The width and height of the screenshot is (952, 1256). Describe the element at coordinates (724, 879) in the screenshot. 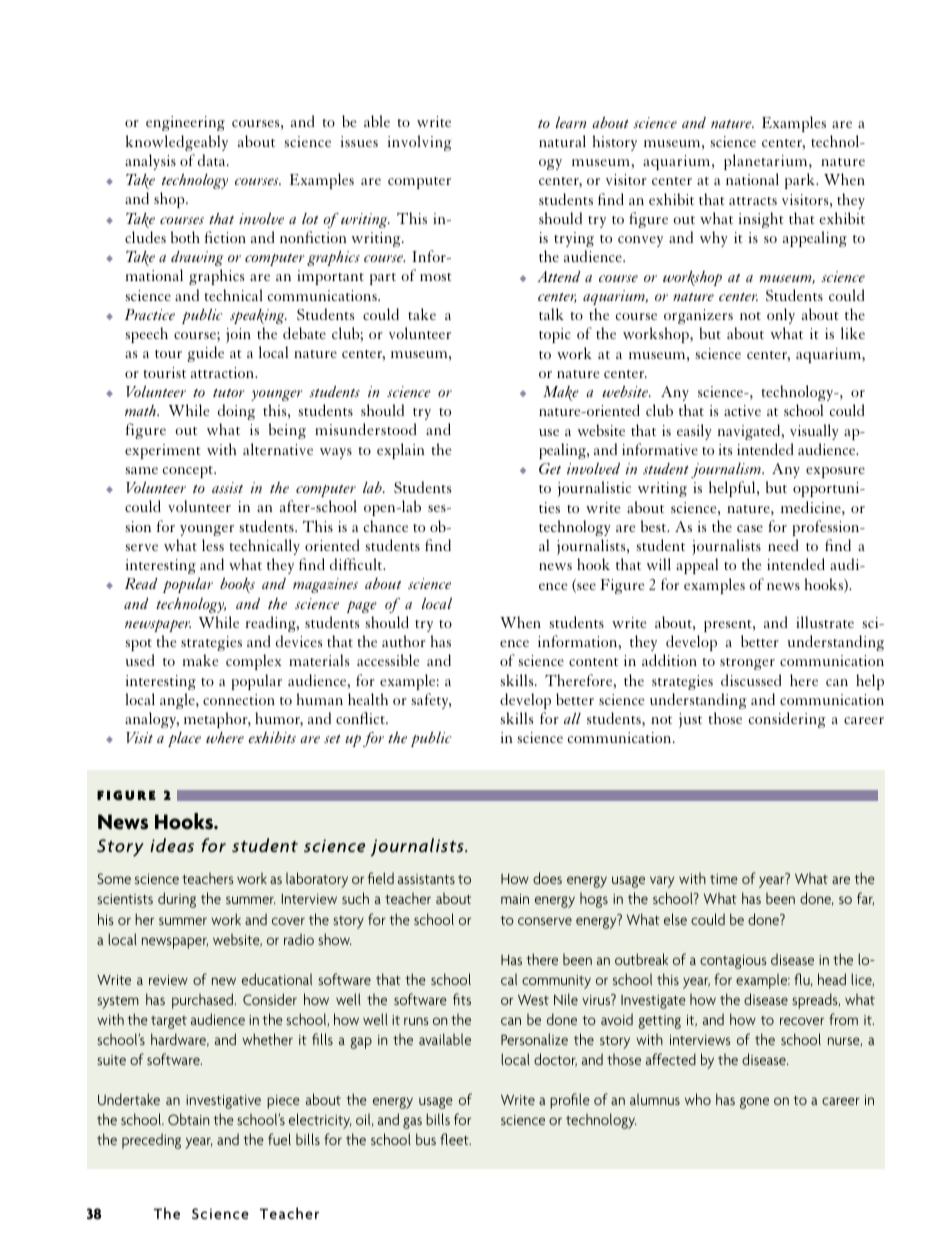

I see `time` at that location.
